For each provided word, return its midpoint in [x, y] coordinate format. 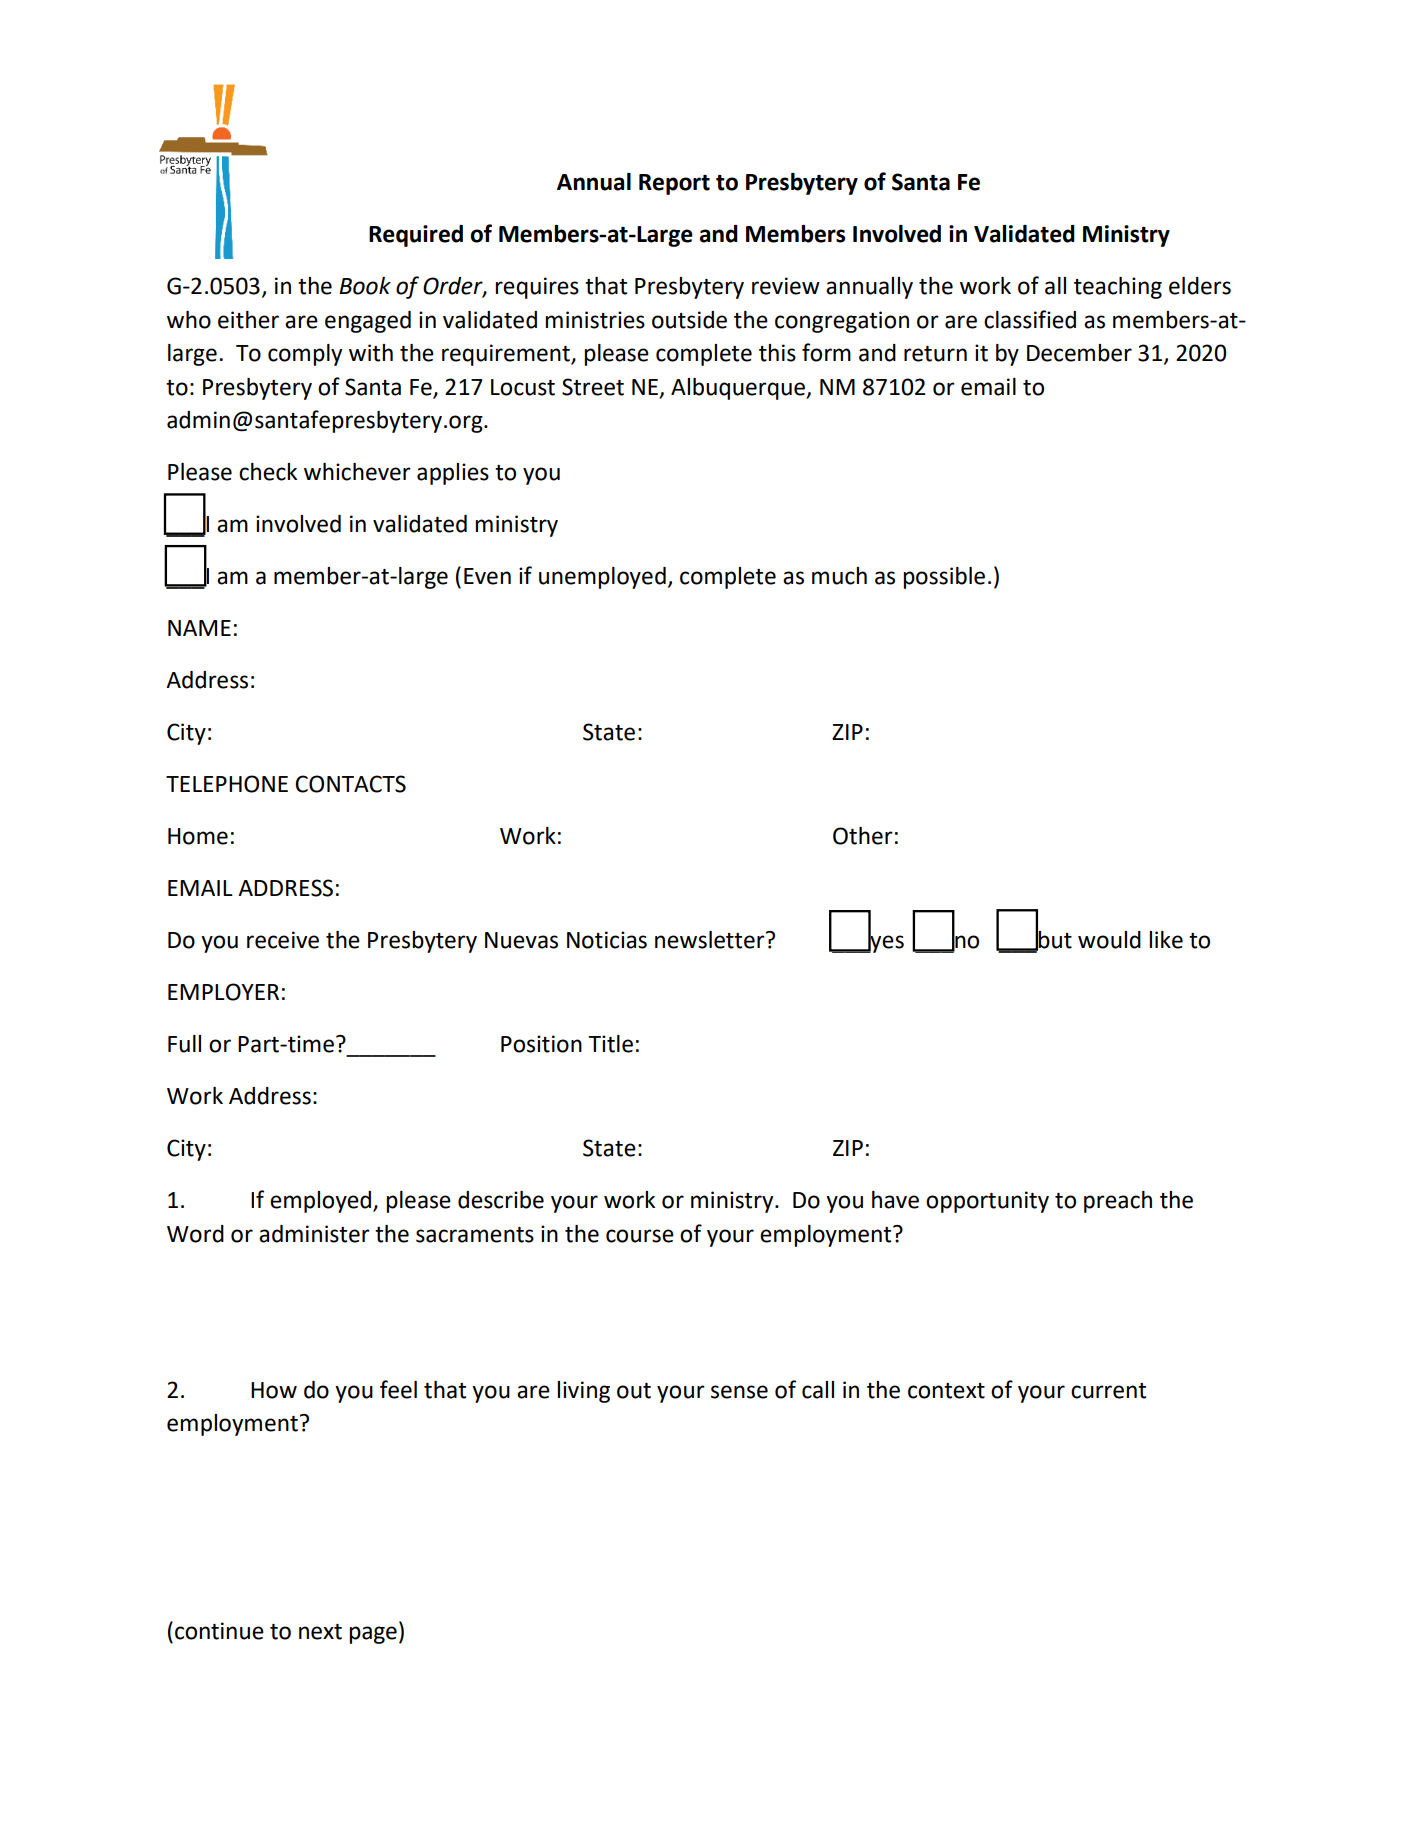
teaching [1118, 288]
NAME [199, 628]
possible [944, 578]
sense [739, 1392]
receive [283, 940]
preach [1118, 1202]
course [640, 1236]
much [839, 576]
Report [674, 184]
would [1109, 940]
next [320, 1632]
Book [365, 286]
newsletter [711, 940]
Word [195, 1234]
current [1108, 1391]
